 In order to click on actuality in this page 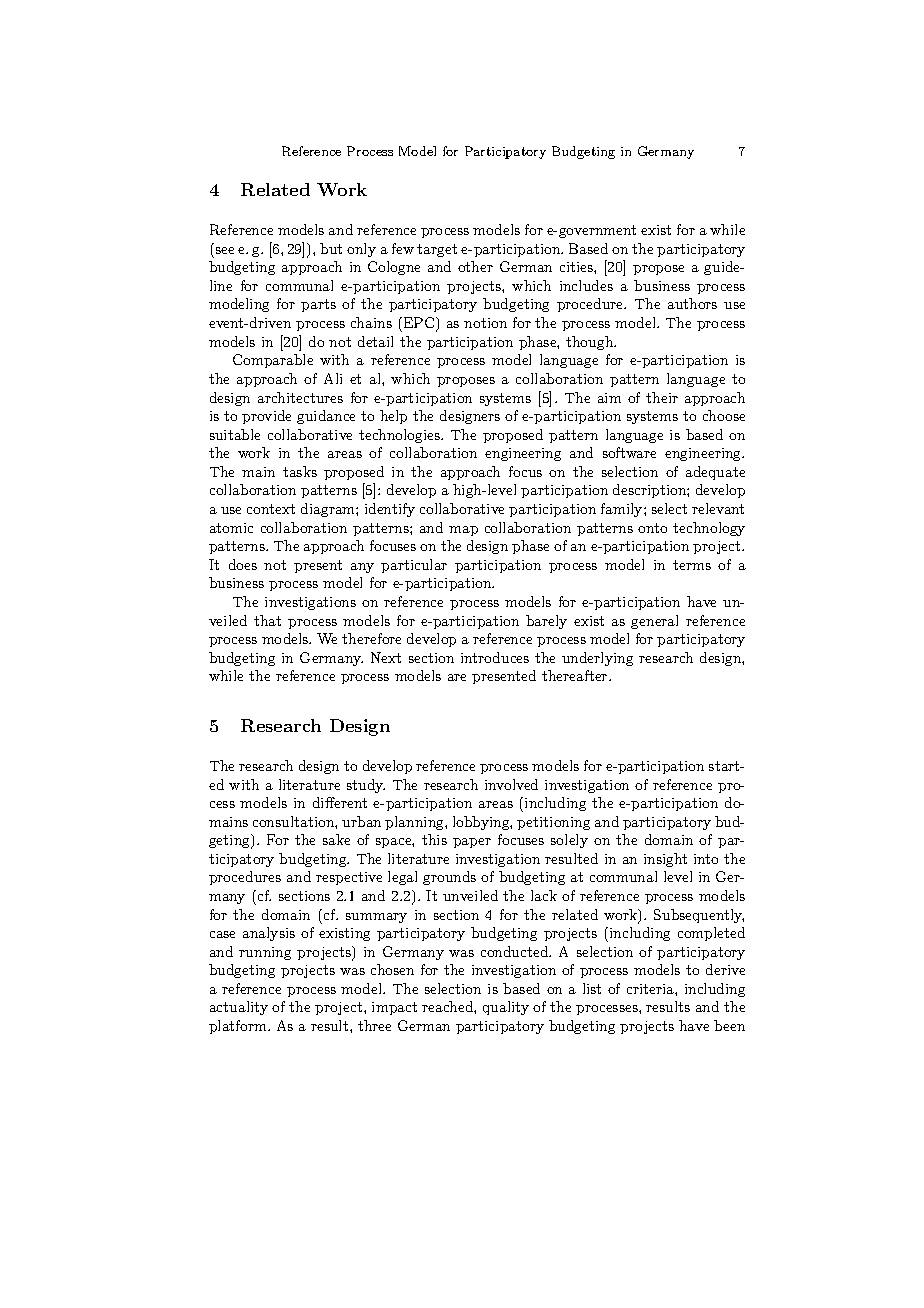, I will do `click(239, 1008)`.
